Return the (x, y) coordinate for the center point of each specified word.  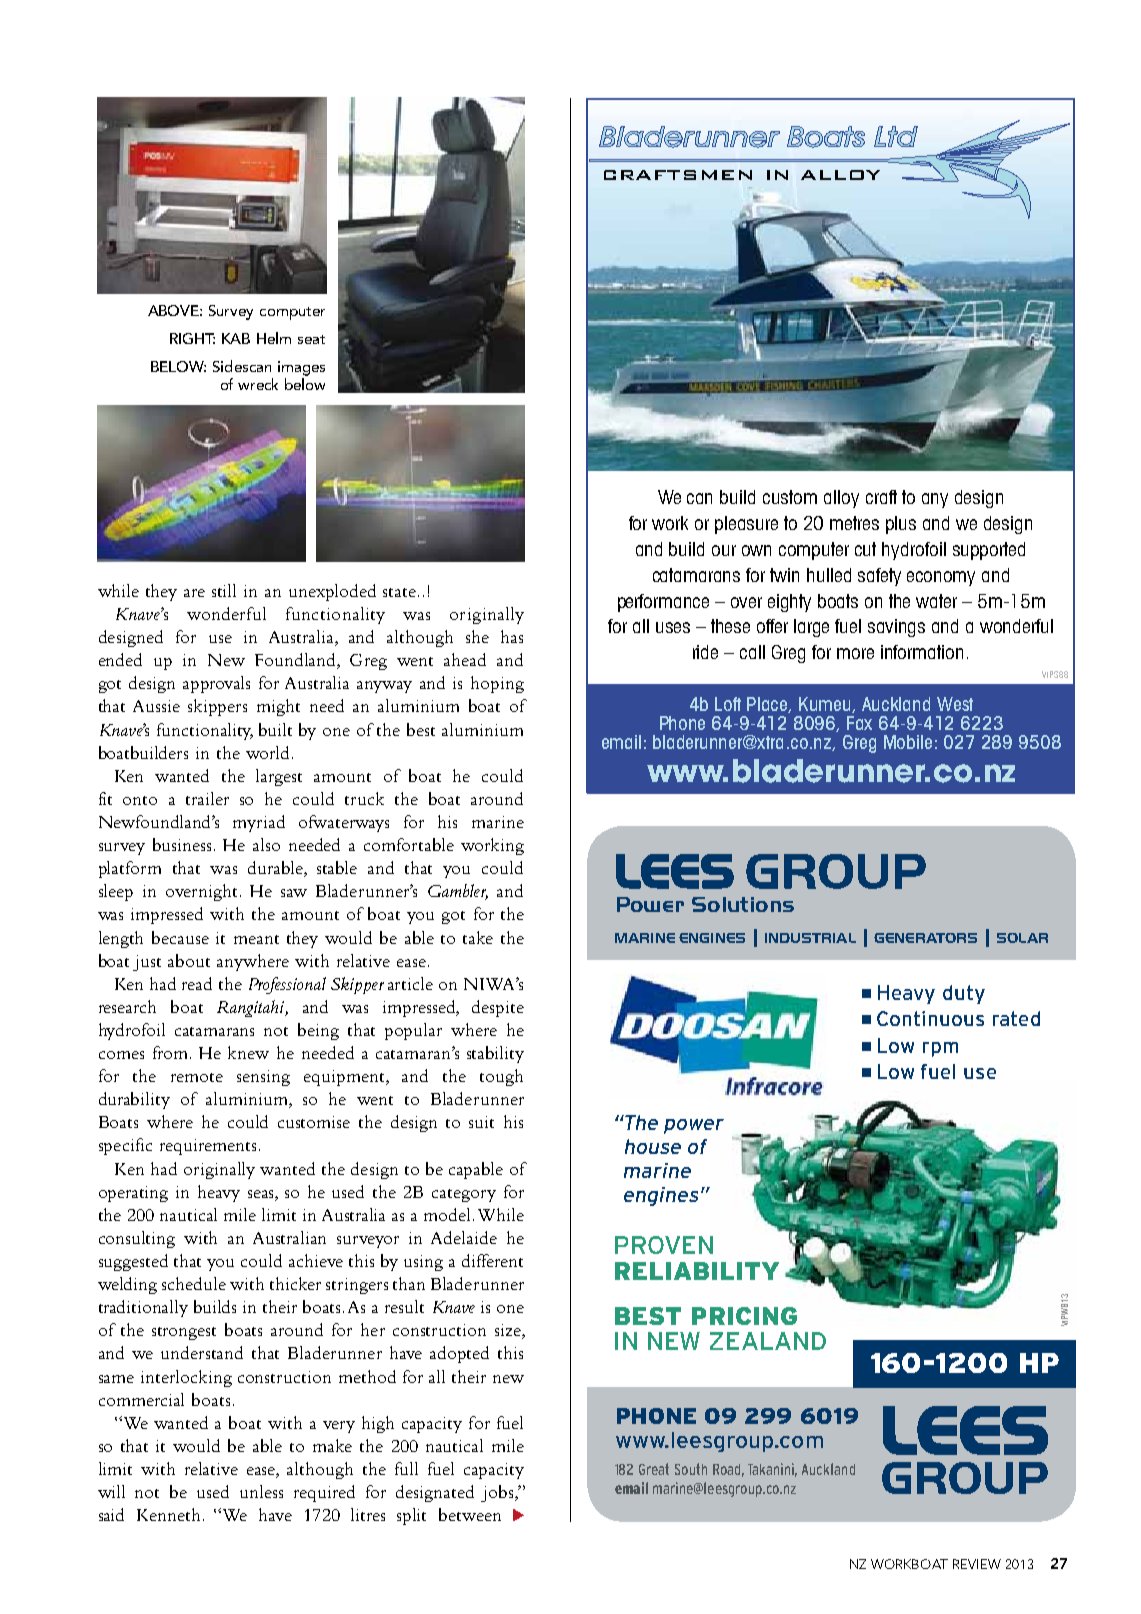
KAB (236, 338)
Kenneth (170, 1514)
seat (311, 339)
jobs (498, 1493)
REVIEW (977, 1564)
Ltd (896, 136)
